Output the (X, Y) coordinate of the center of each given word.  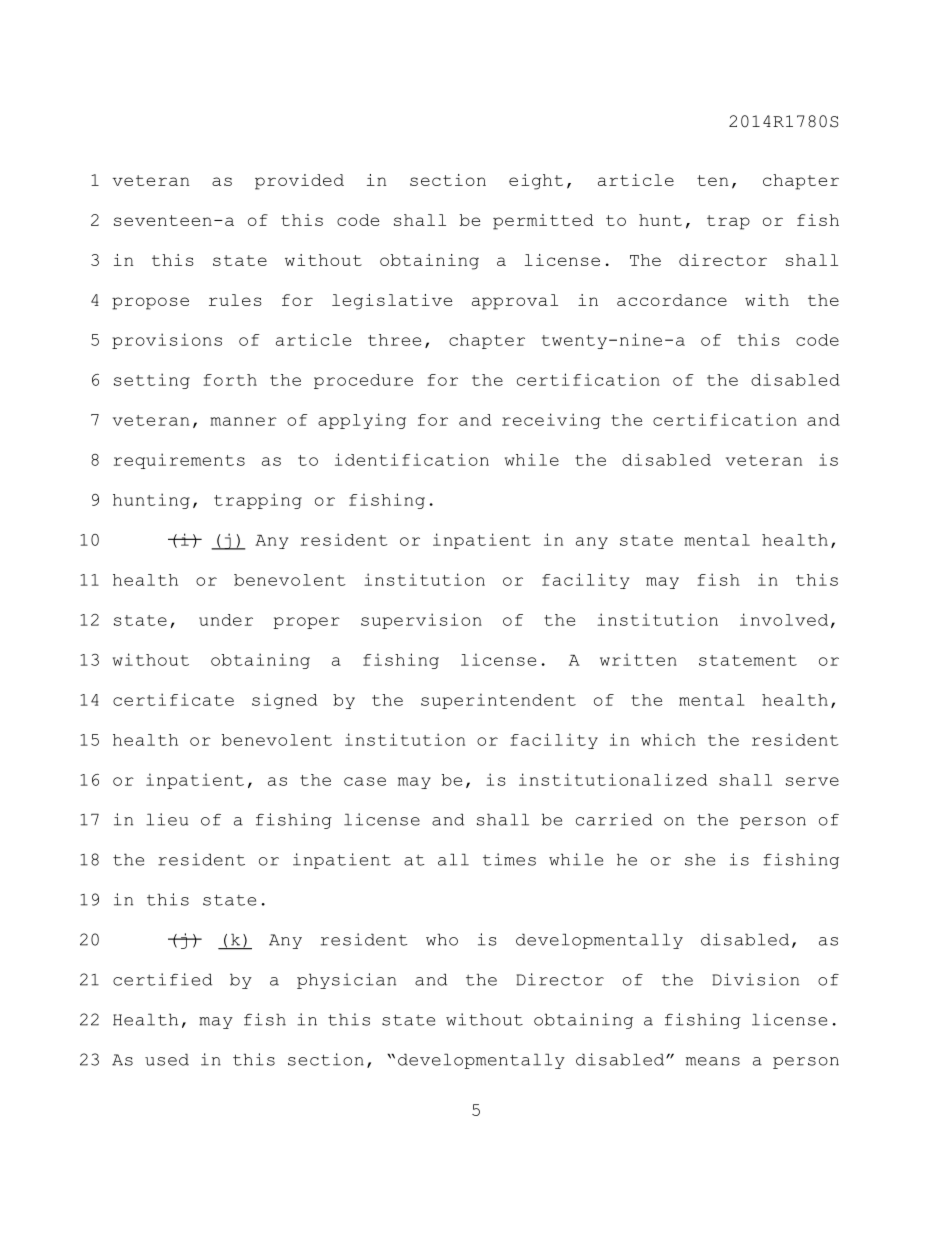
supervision (421, 621)
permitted (543, 222)
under (226, 620)
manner (243, 421)
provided (299, 182)
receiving (551, 421)
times (509, 859)
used (167, 1059)
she (700, 859)
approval (515, 302)
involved (784, 619)
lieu (167, 819)
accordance (672, 300)
